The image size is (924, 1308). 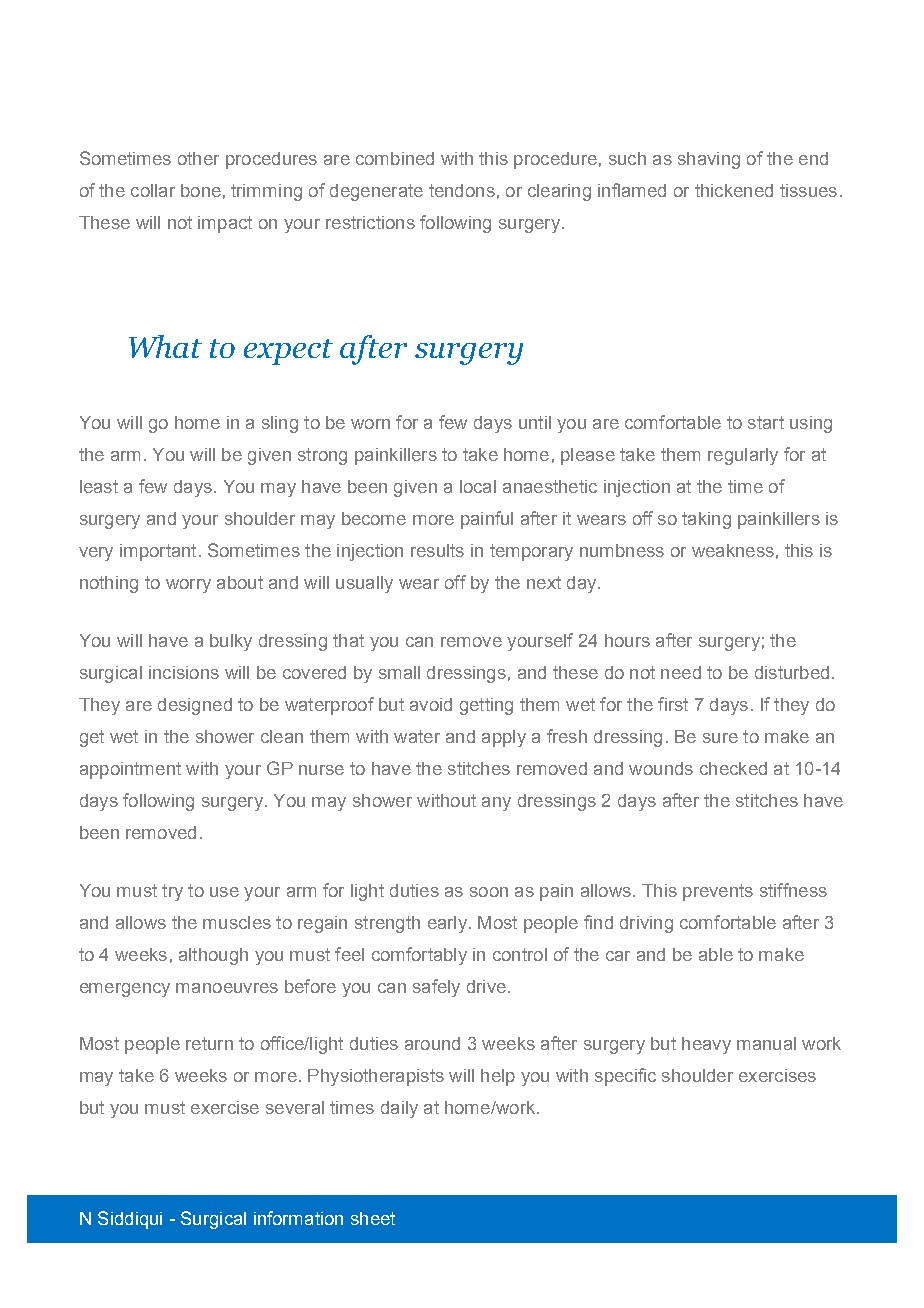 I want to click on avoid, so click(x=431, y=704).
